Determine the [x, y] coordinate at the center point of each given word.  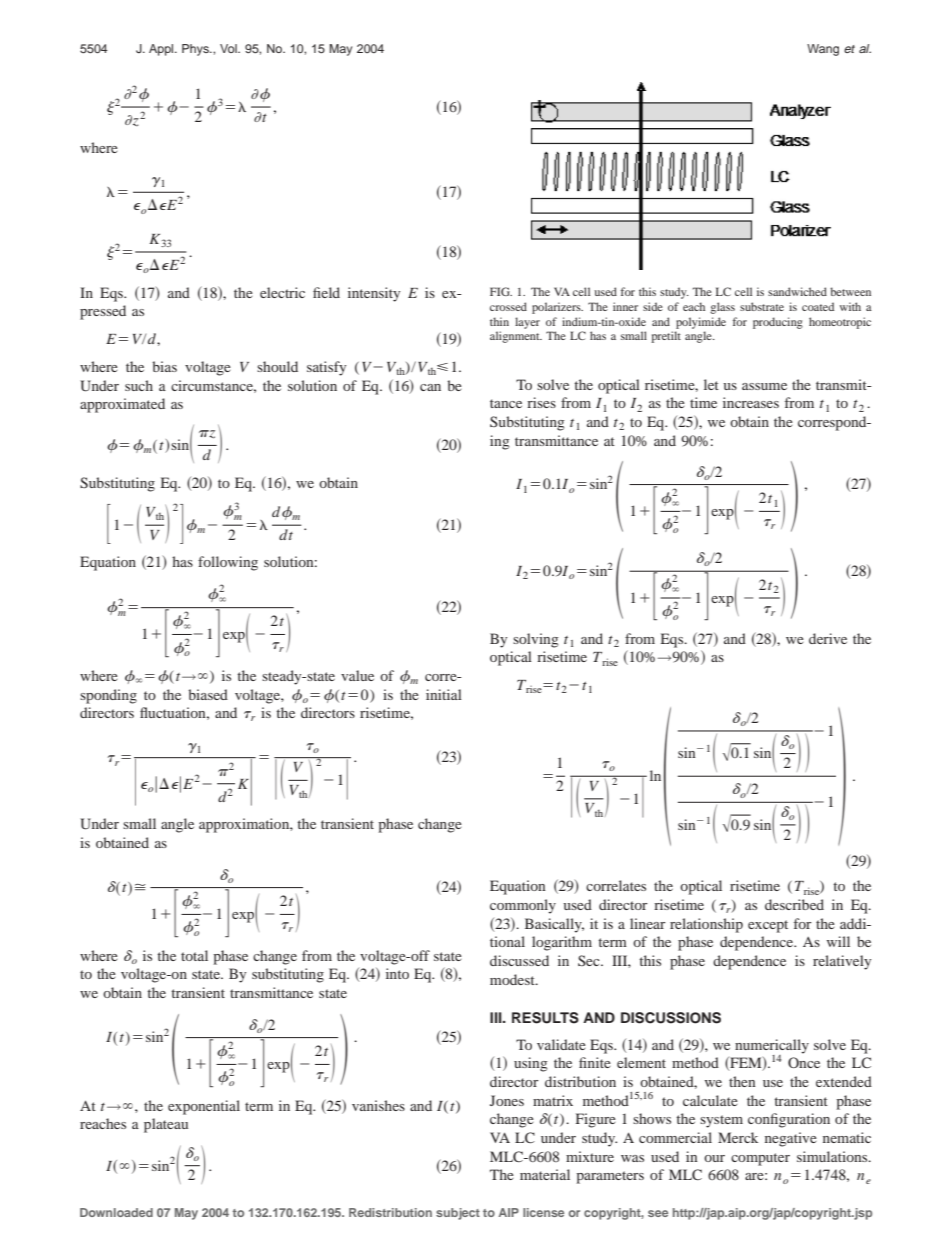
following [228, 563]
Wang [823, 50]
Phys [196, 50]
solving [536, 640]
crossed [508, 306]
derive [828, 638]
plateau [166, 1125]
